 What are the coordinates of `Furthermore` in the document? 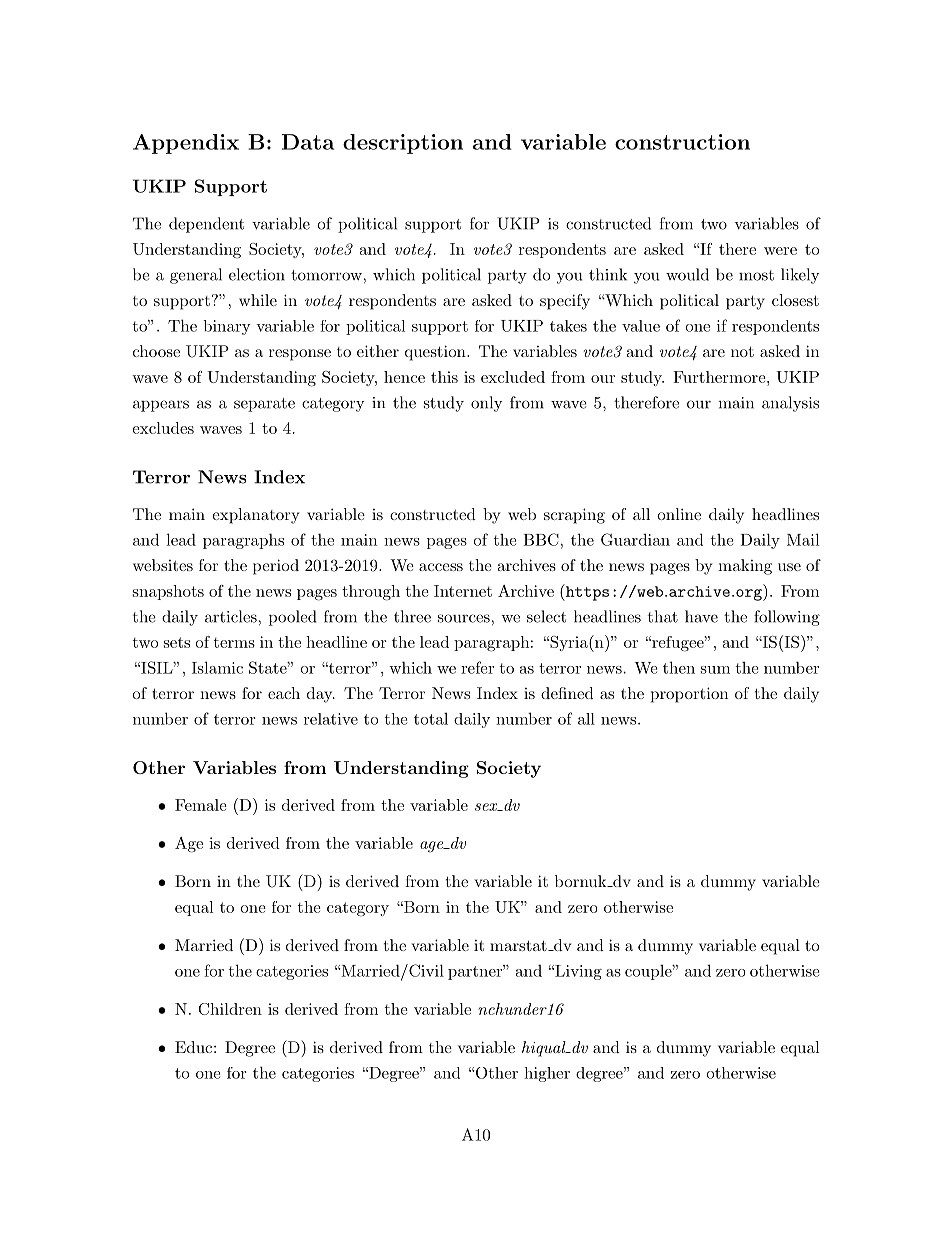 It's located at (719, 377).
